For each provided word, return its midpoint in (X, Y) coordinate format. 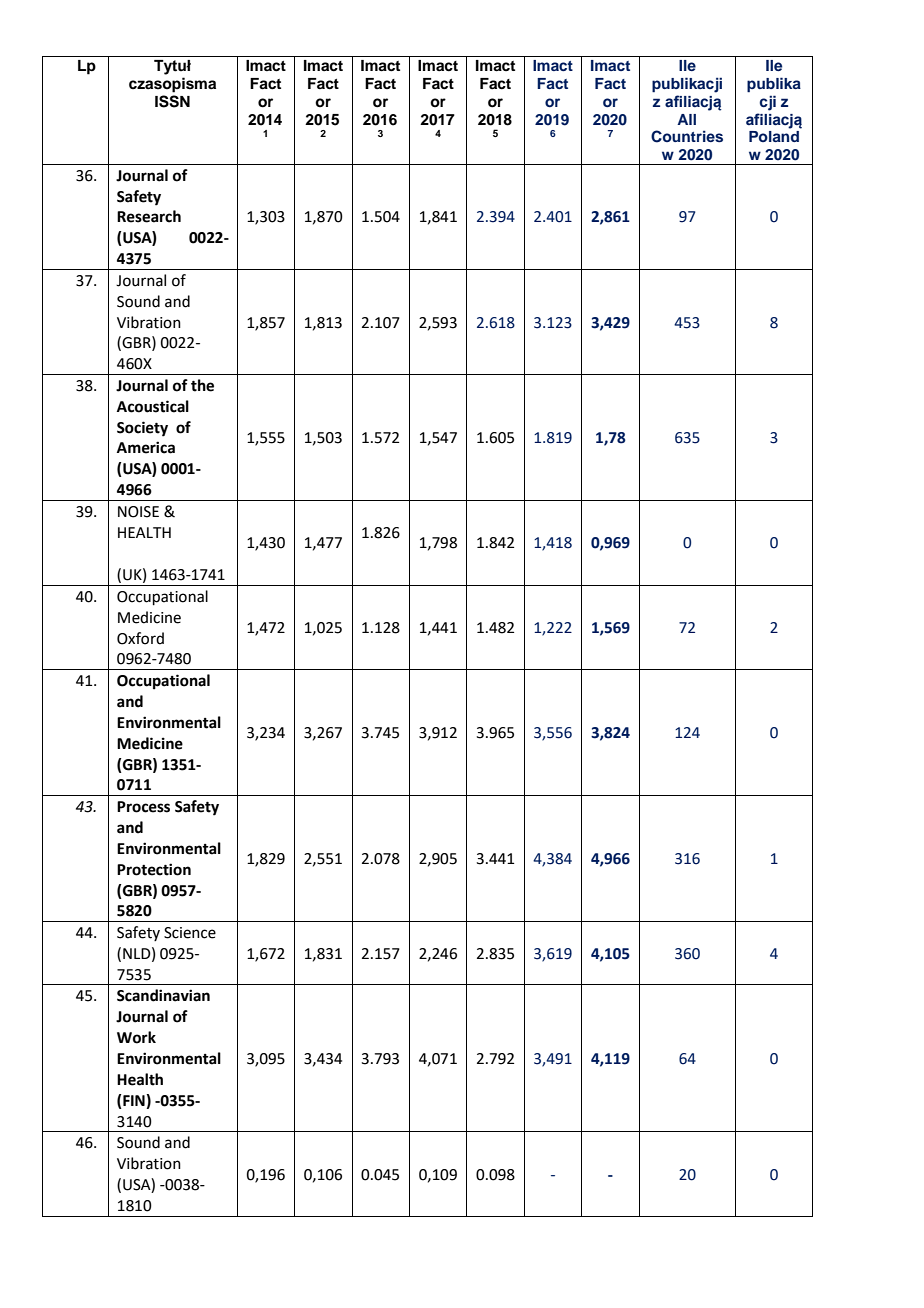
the (202, 385)
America (146, 447)
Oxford (140, 638)
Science (190, 933)
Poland (774, 136)
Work (136, 1037)
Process (143, 807)
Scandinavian (163, 995)
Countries (687, 136)
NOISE (138, 512)
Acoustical (153, 406)
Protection (154, 869)
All (686, 119)
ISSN (172, 101)
